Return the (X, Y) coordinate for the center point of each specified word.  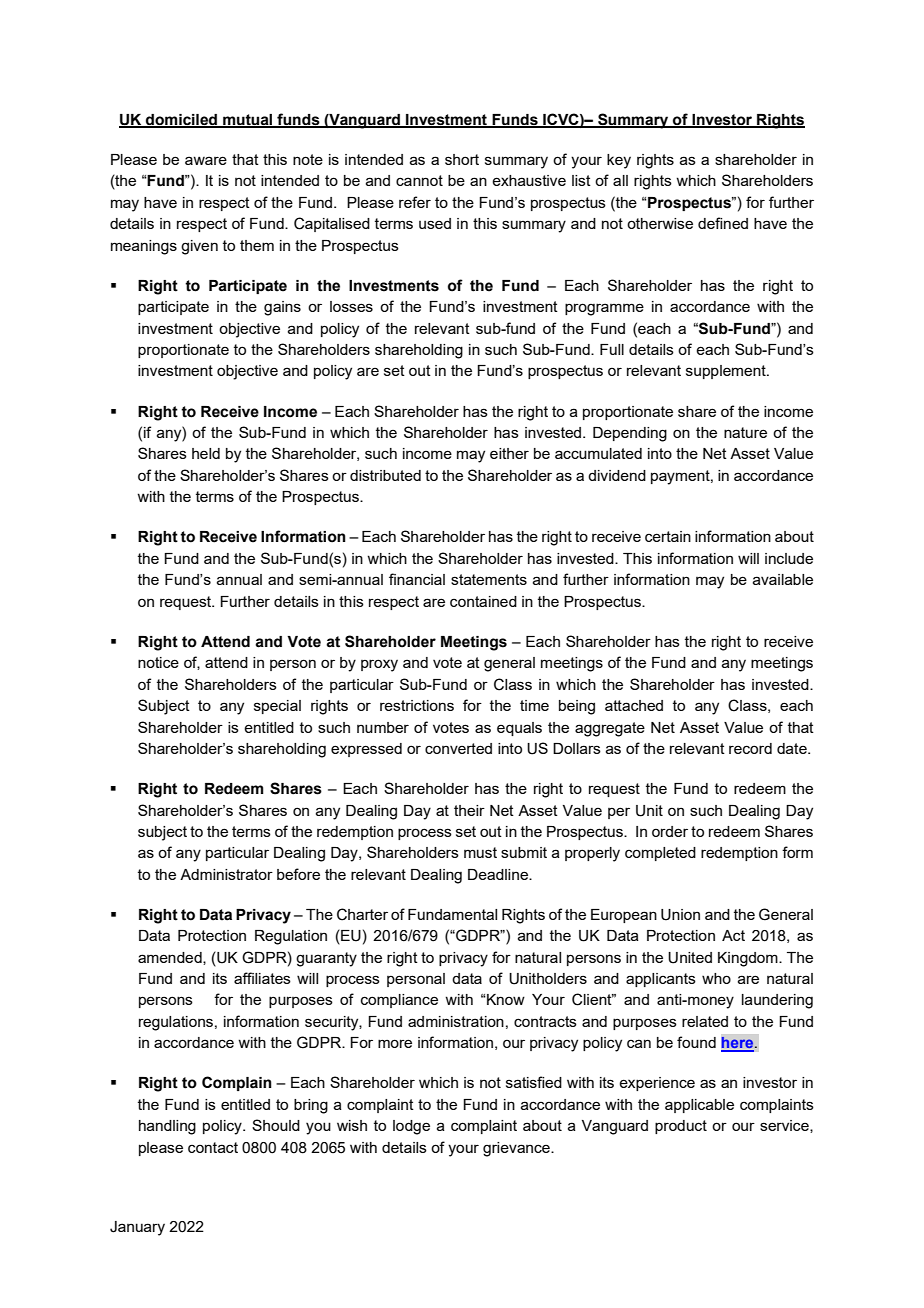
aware (206, 160)
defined (723, 223)
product (681, 1127)
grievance (517, 1149)
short (462, 159)
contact (213, 1147)
